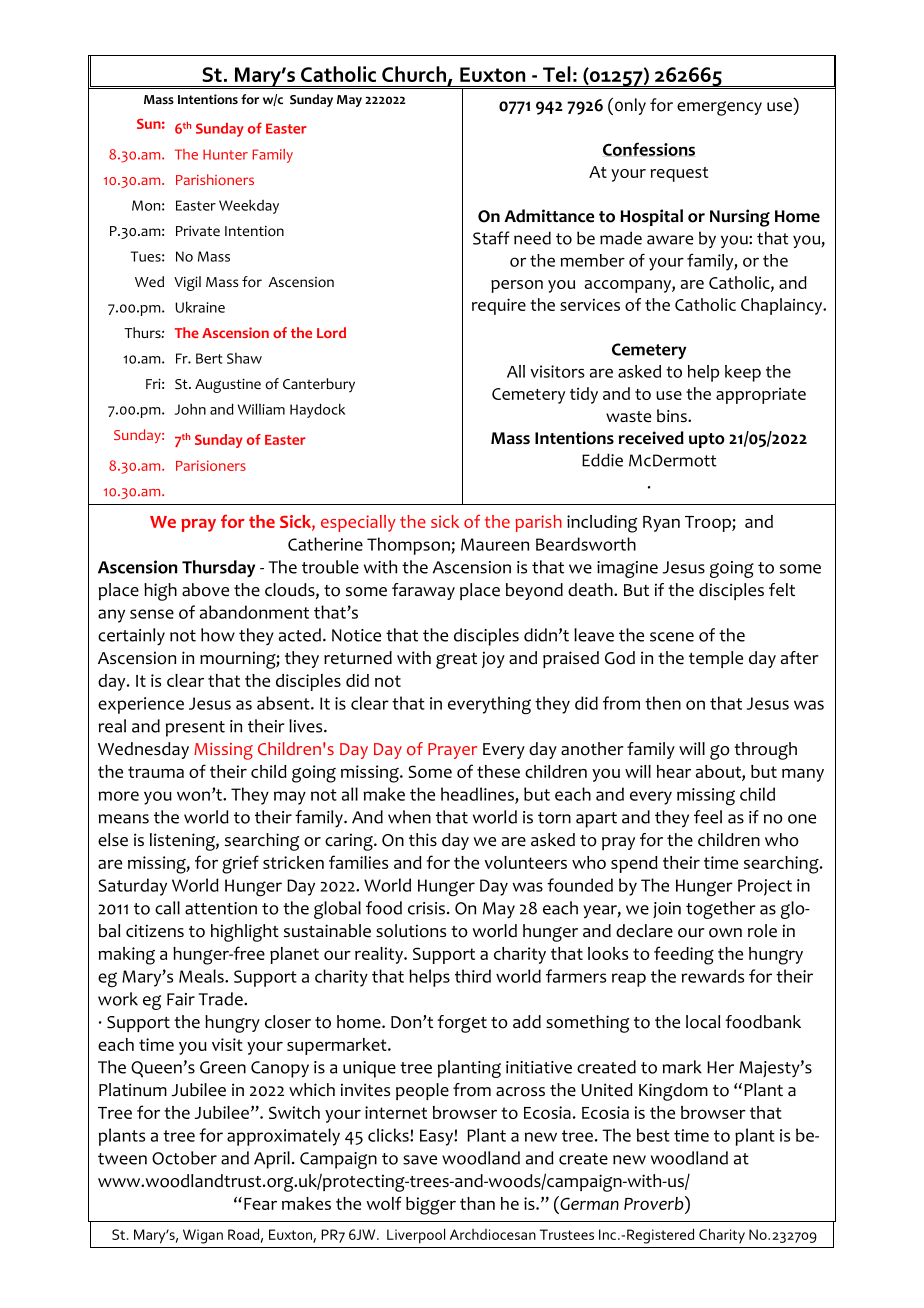 Image resolution: width=924 pixels, height=1308 pixels. Describe the element at coordinates (674, 771) in the document. I see `hear` at that location.
